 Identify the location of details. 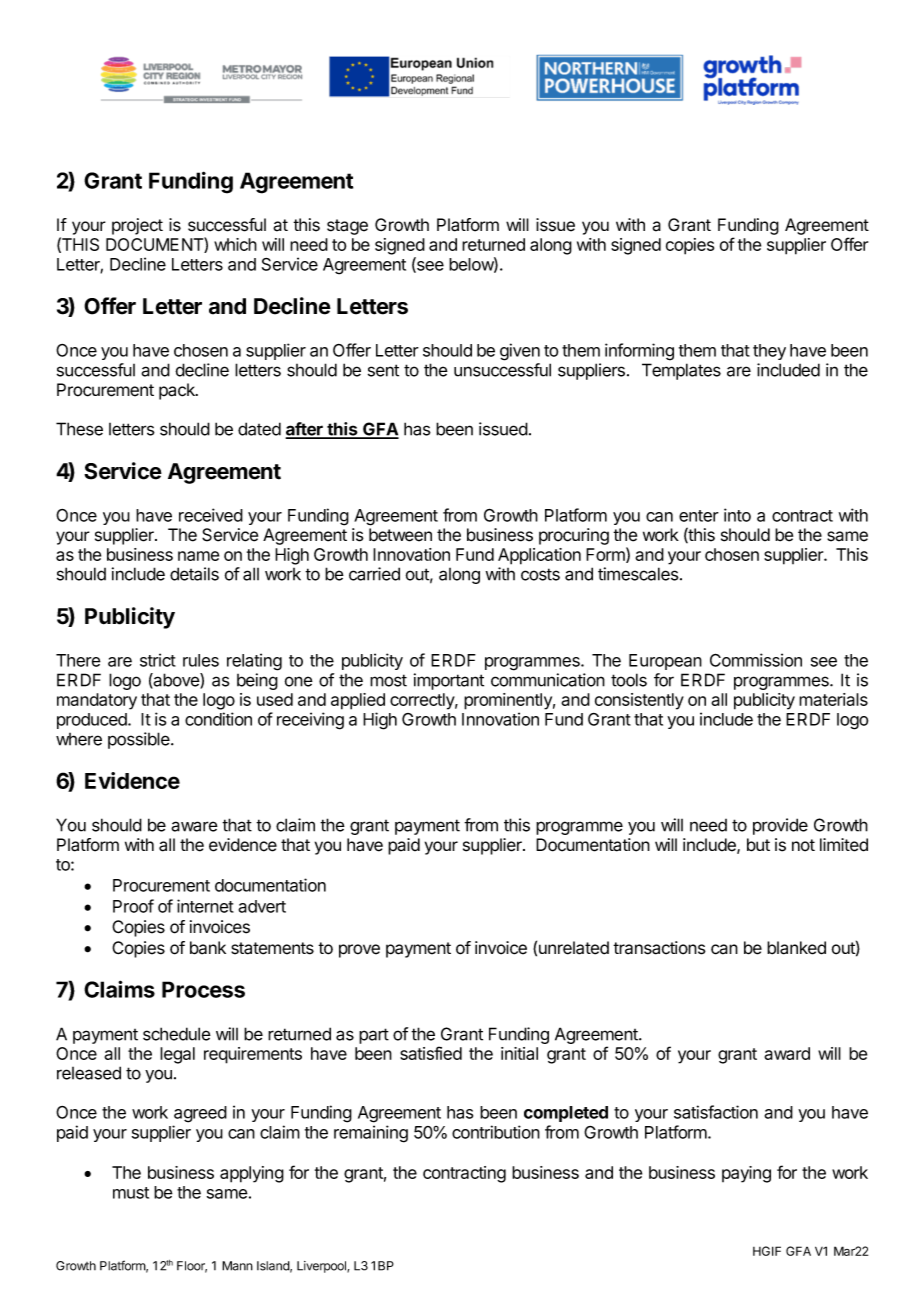
(194, 574).
